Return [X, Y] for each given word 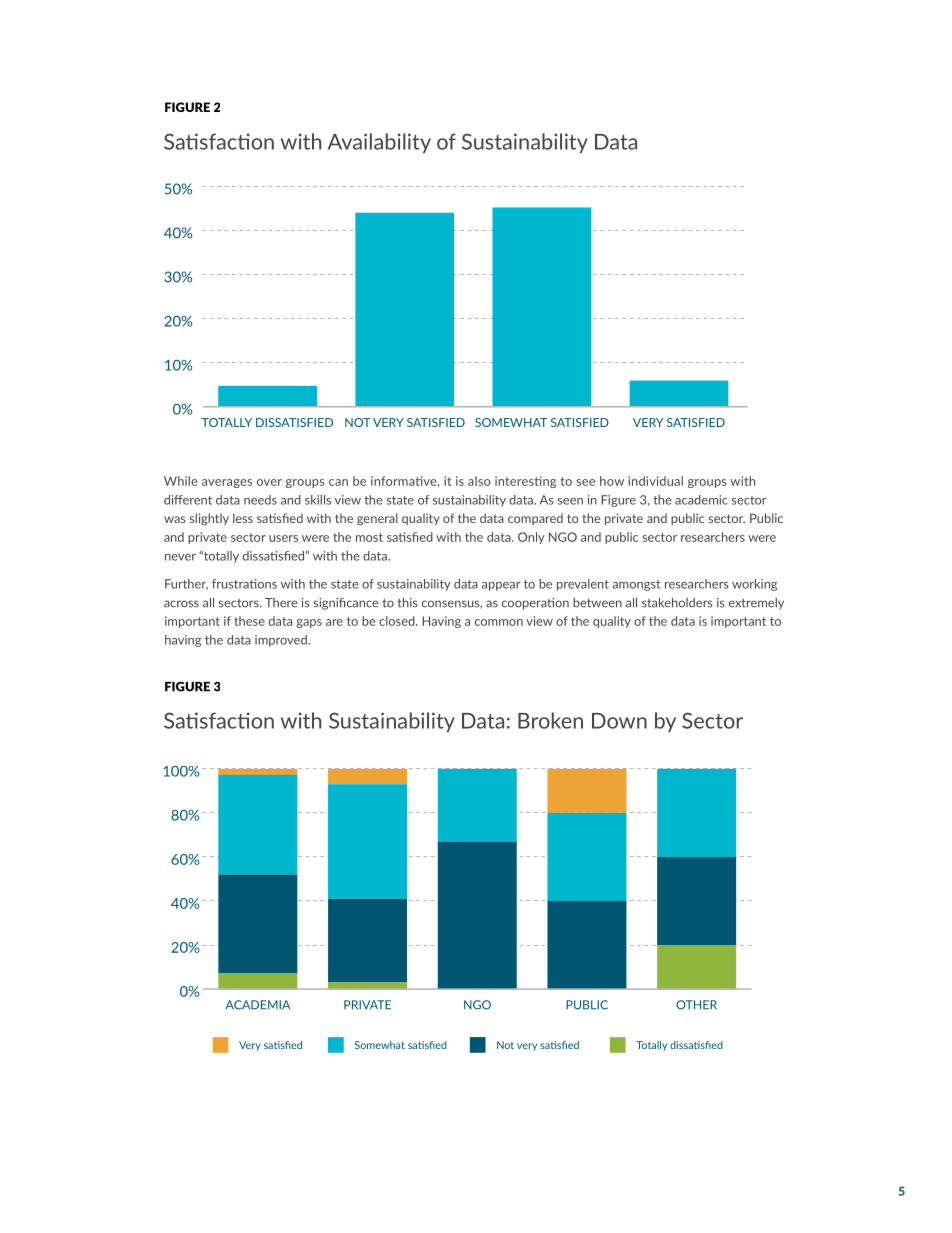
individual [655, 481]
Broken [550, 720]
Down [619, 721]
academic [701, 500]
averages [227, 483]
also [479, 481]
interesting [525, 482]
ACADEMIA [258, 1005]
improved [282, 641]
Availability [379, 143]
